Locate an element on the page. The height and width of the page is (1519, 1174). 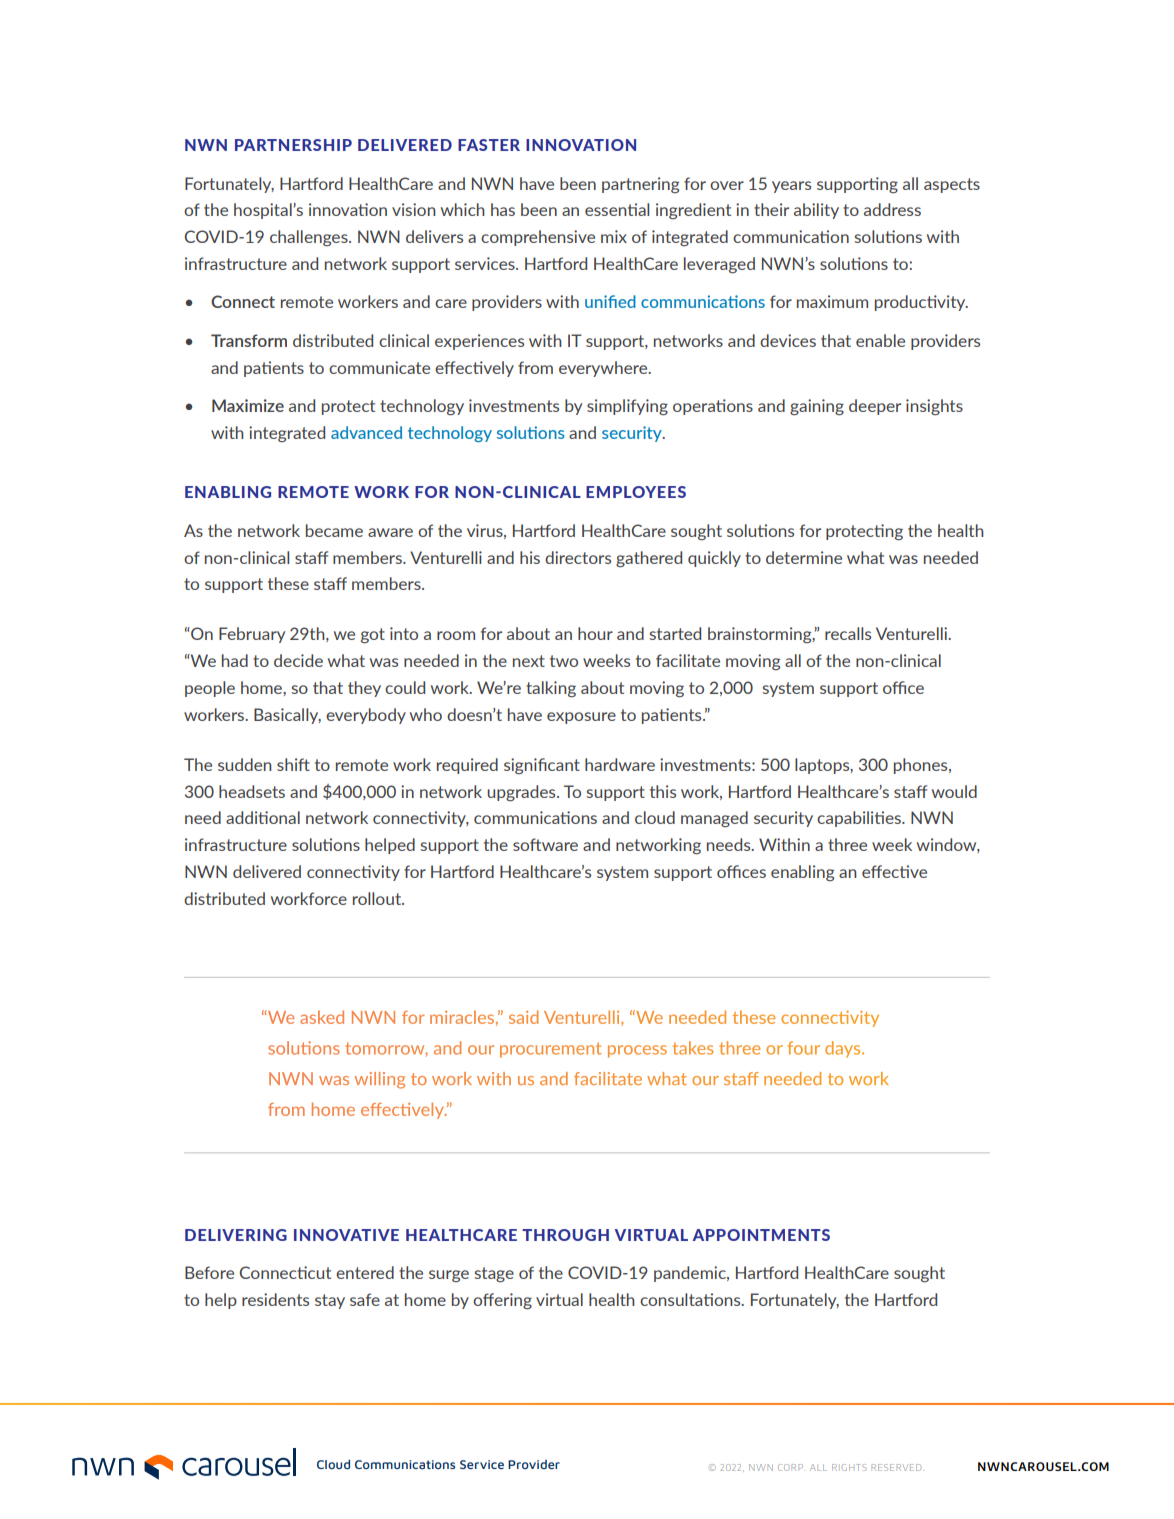
capabilities is located at coordinates (860, 819).
